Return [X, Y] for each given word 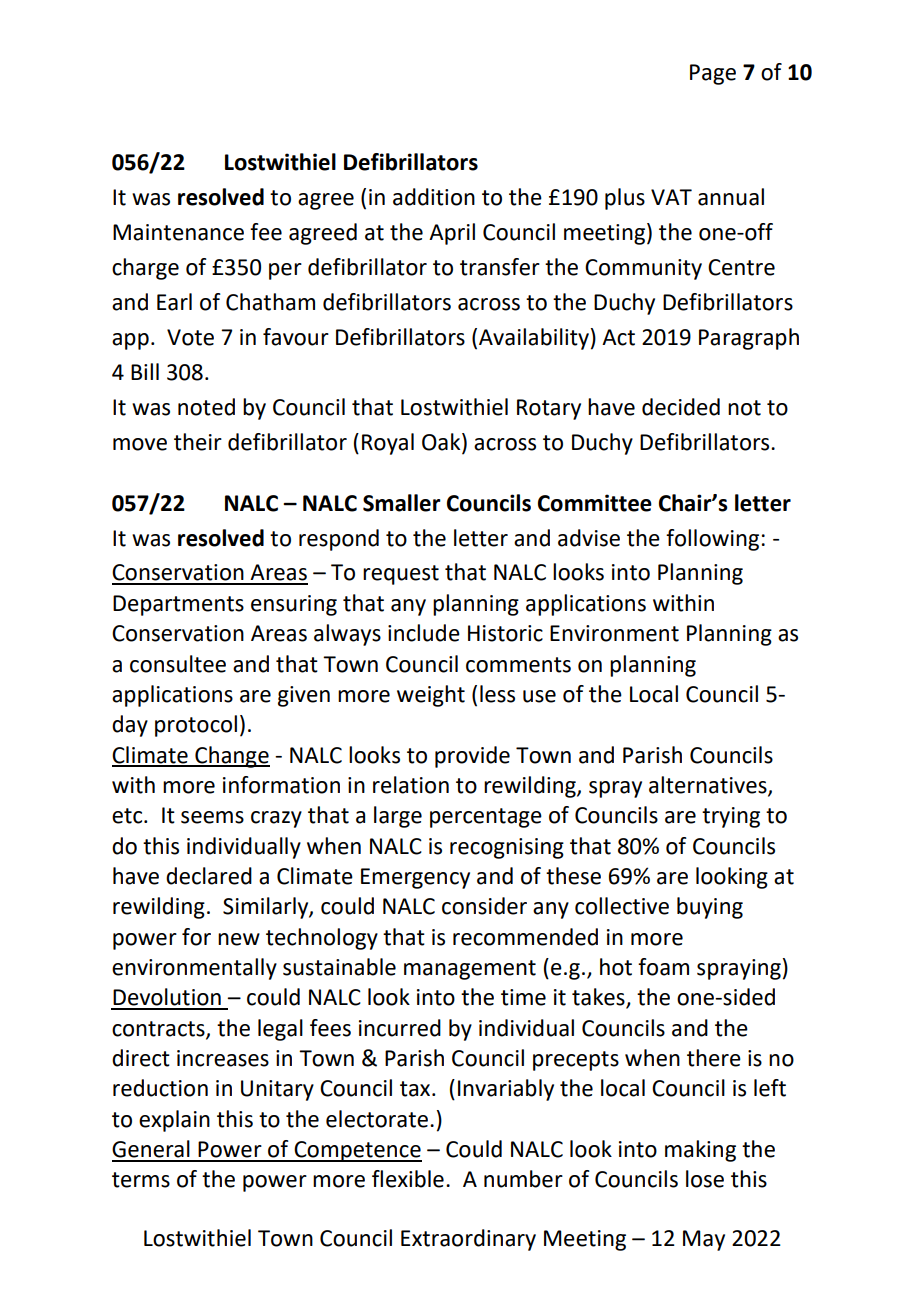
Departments [178, 605]
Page [713, 74]
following [712, 540]
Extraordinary [468, 1240]
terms [141, 1180]
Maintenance [178, 232]
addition [434, 197]
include [424, 633]
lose [705, 1179]
